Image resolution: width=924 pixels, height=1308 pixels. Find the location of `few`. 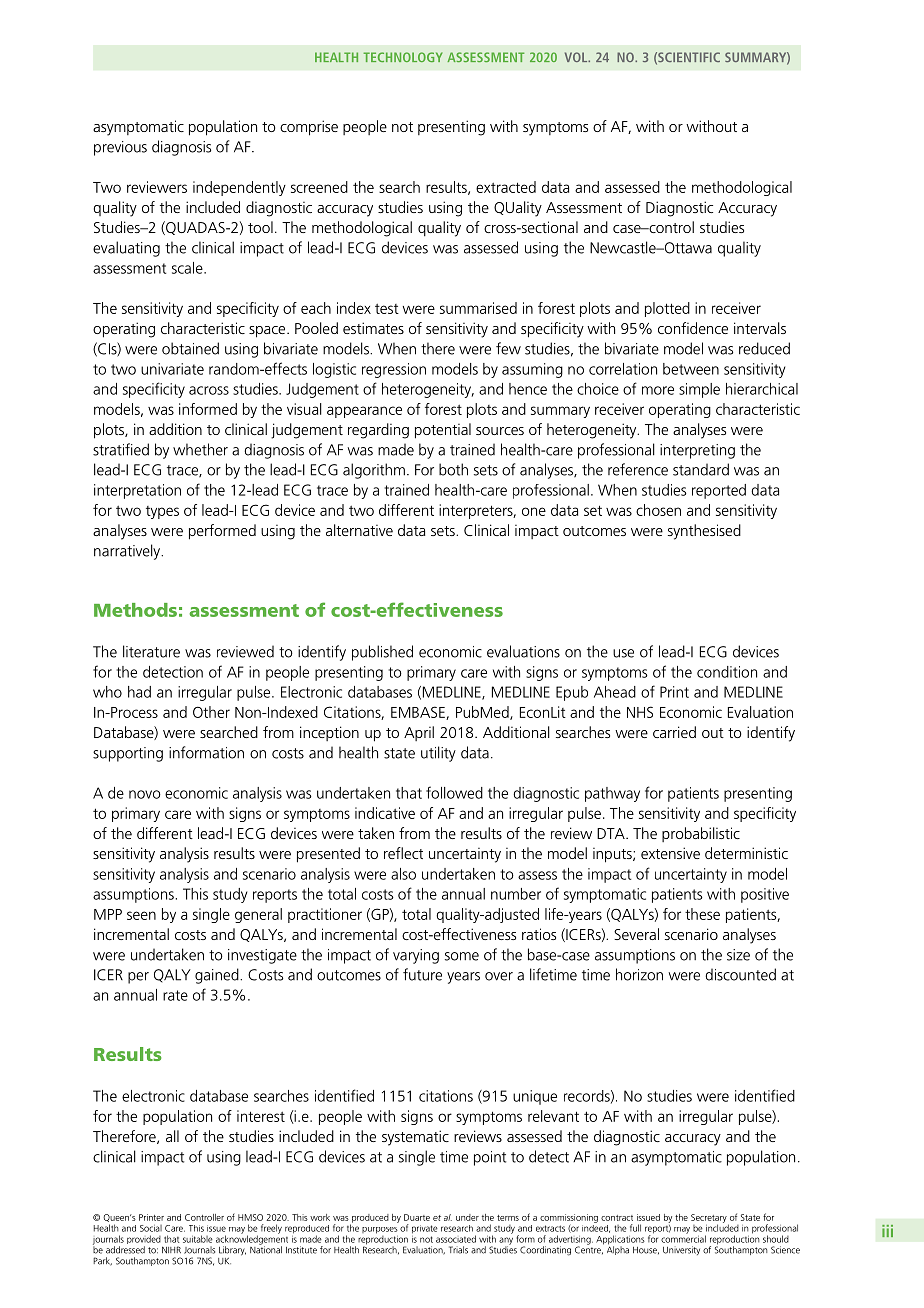

few is located at coordinates (508, 348).
